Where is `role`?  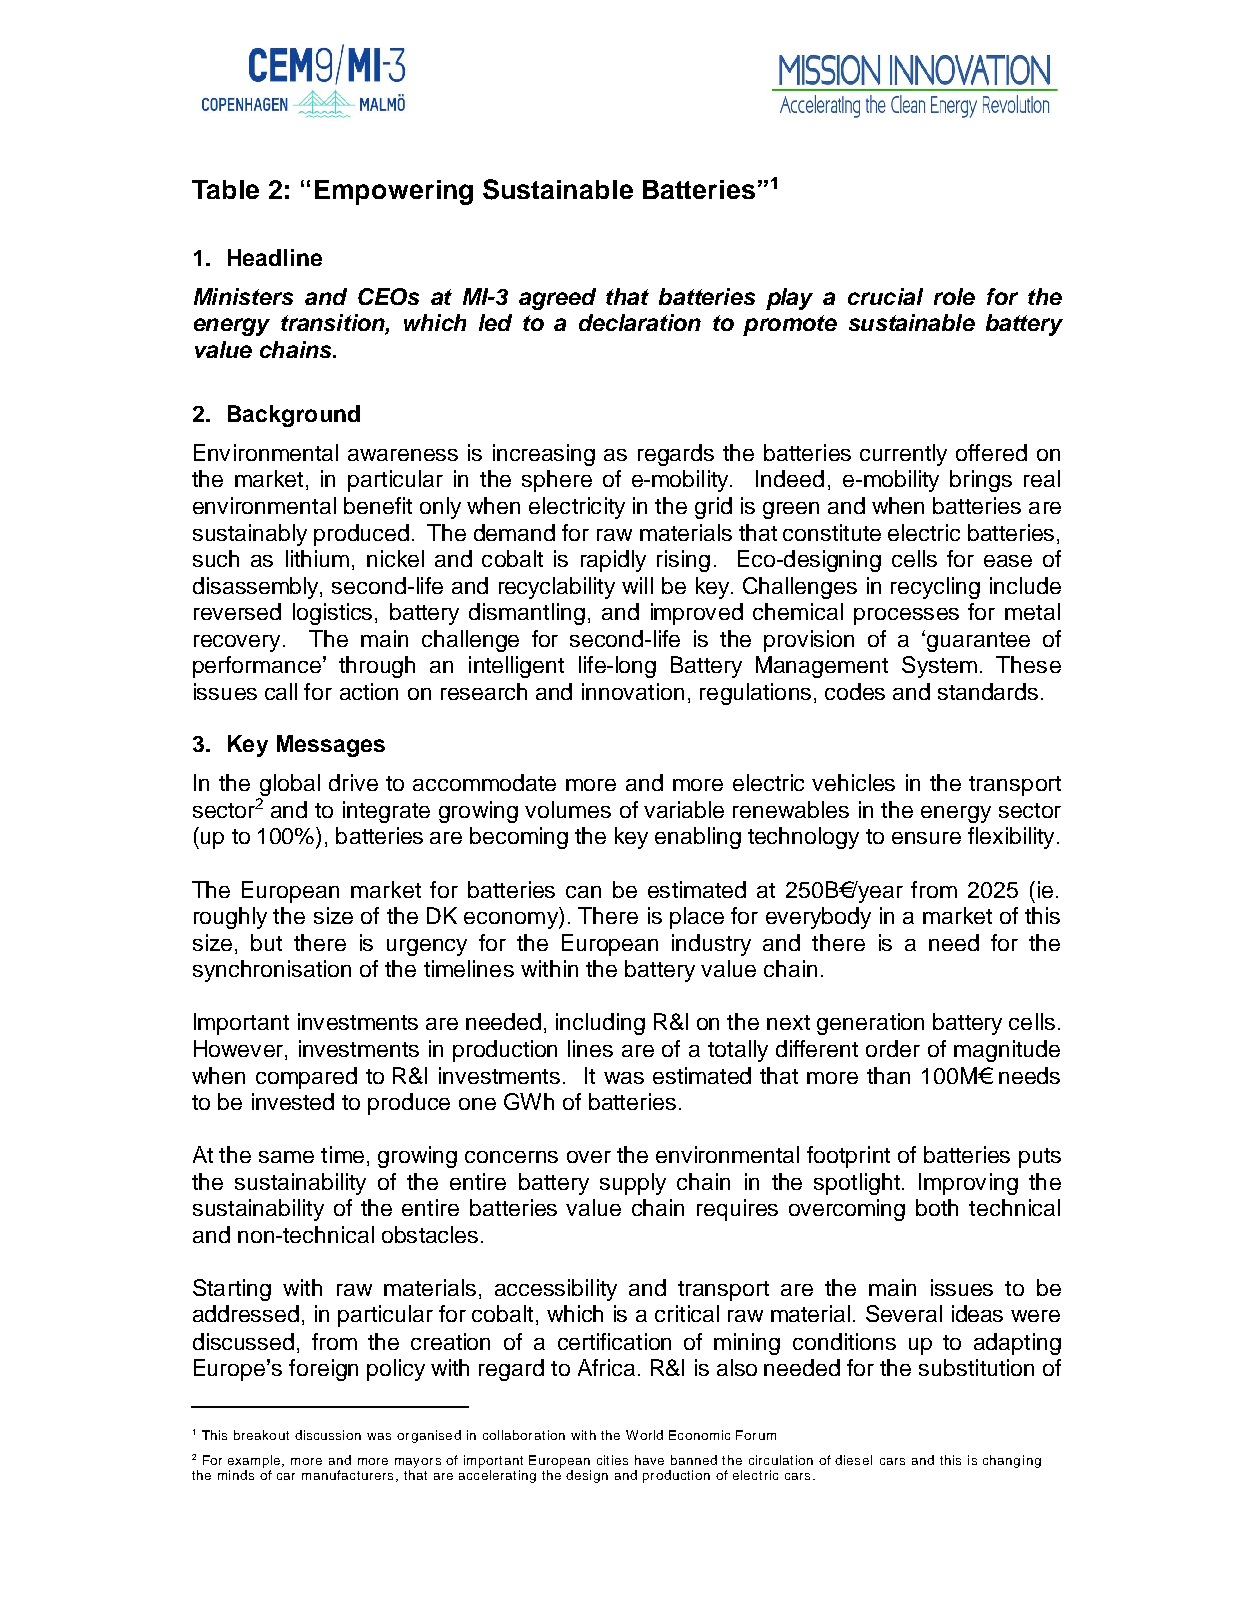
role is located at coordinates (954, 296).
